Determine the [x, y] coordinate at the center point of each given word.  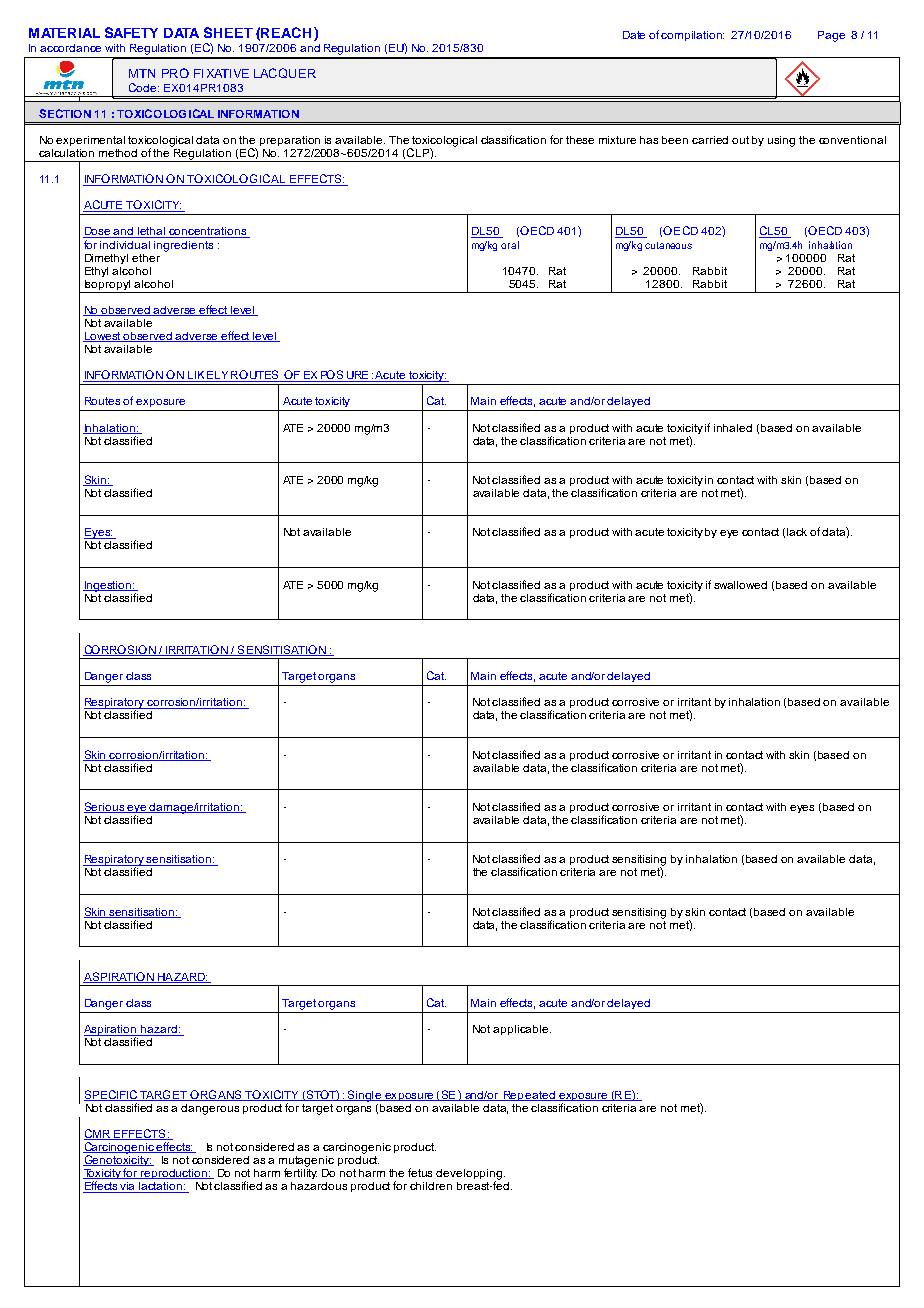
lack [797, 532]
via [128, 1187]
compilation [692, 36]
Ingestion [108, 586]
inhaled [733, 428]
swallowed [740, 585]
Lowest [103, 337]
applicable [520, 1030]
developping [470, 1175]
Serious [105, 807]
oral [510, 245]
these [580, 140]
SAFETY [131, 32]
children [431, 1186]
